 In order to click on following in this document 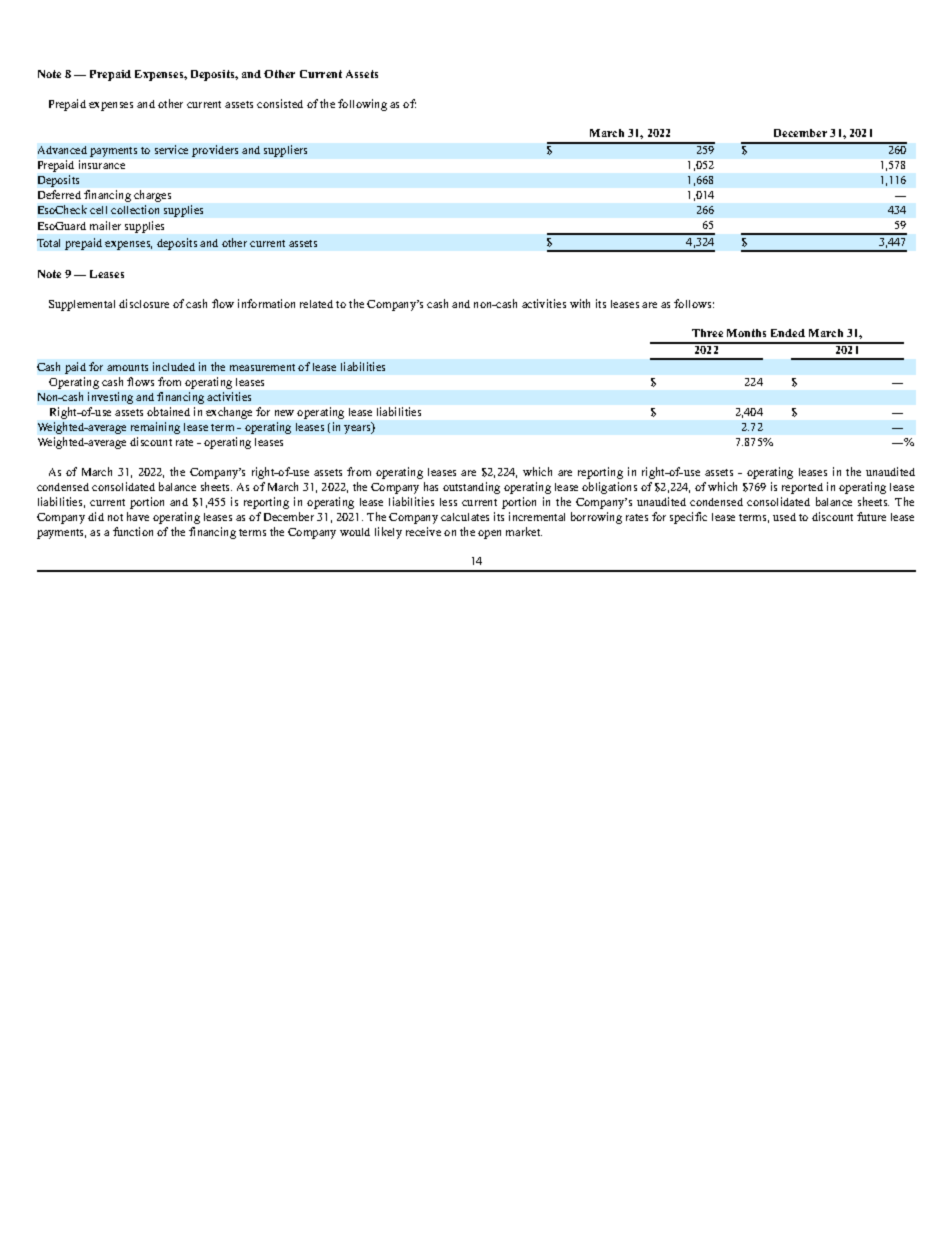, I will do `click(362, 105)`.
